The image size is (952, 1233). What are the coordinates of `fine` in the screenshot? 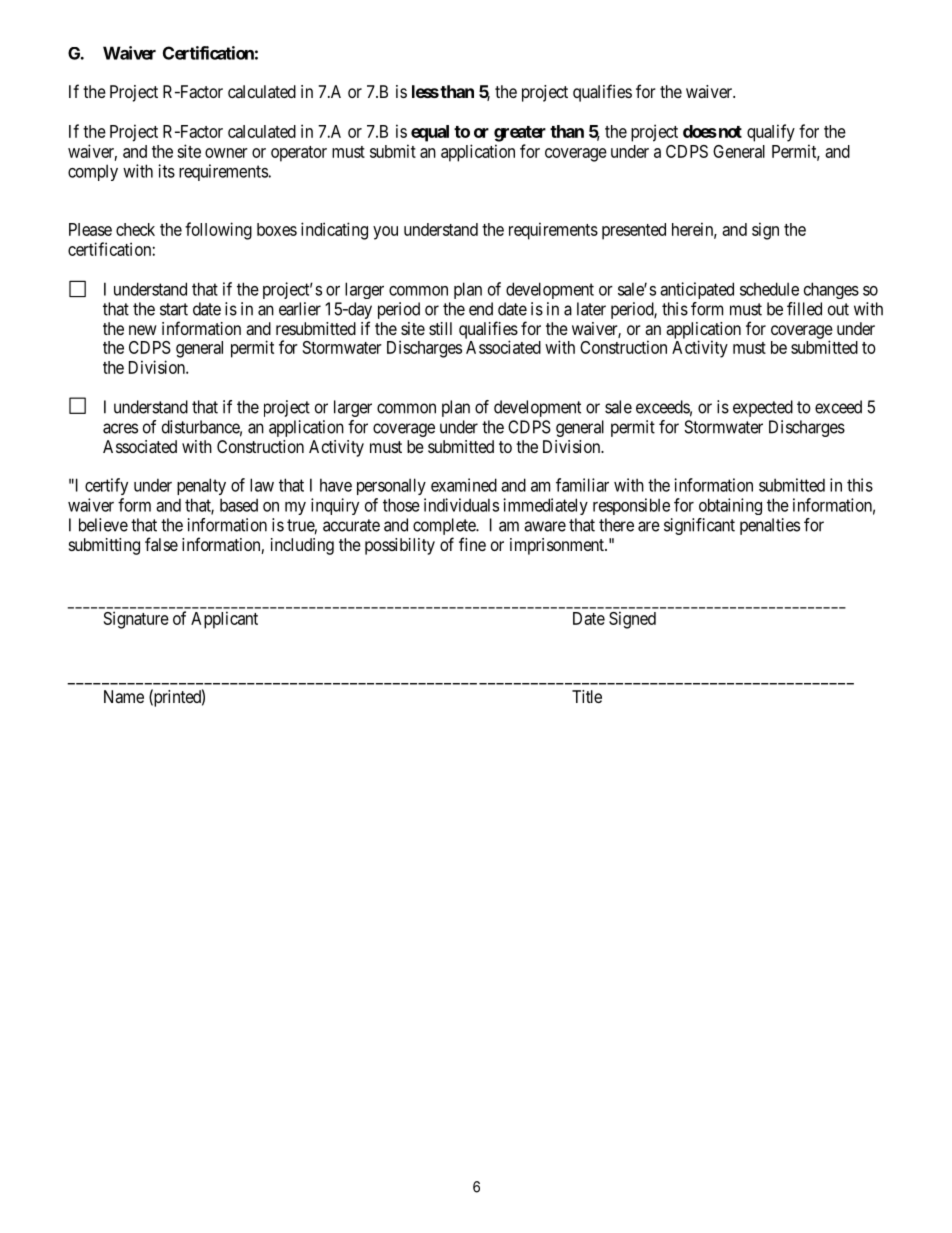 It's located at (472, 544).
